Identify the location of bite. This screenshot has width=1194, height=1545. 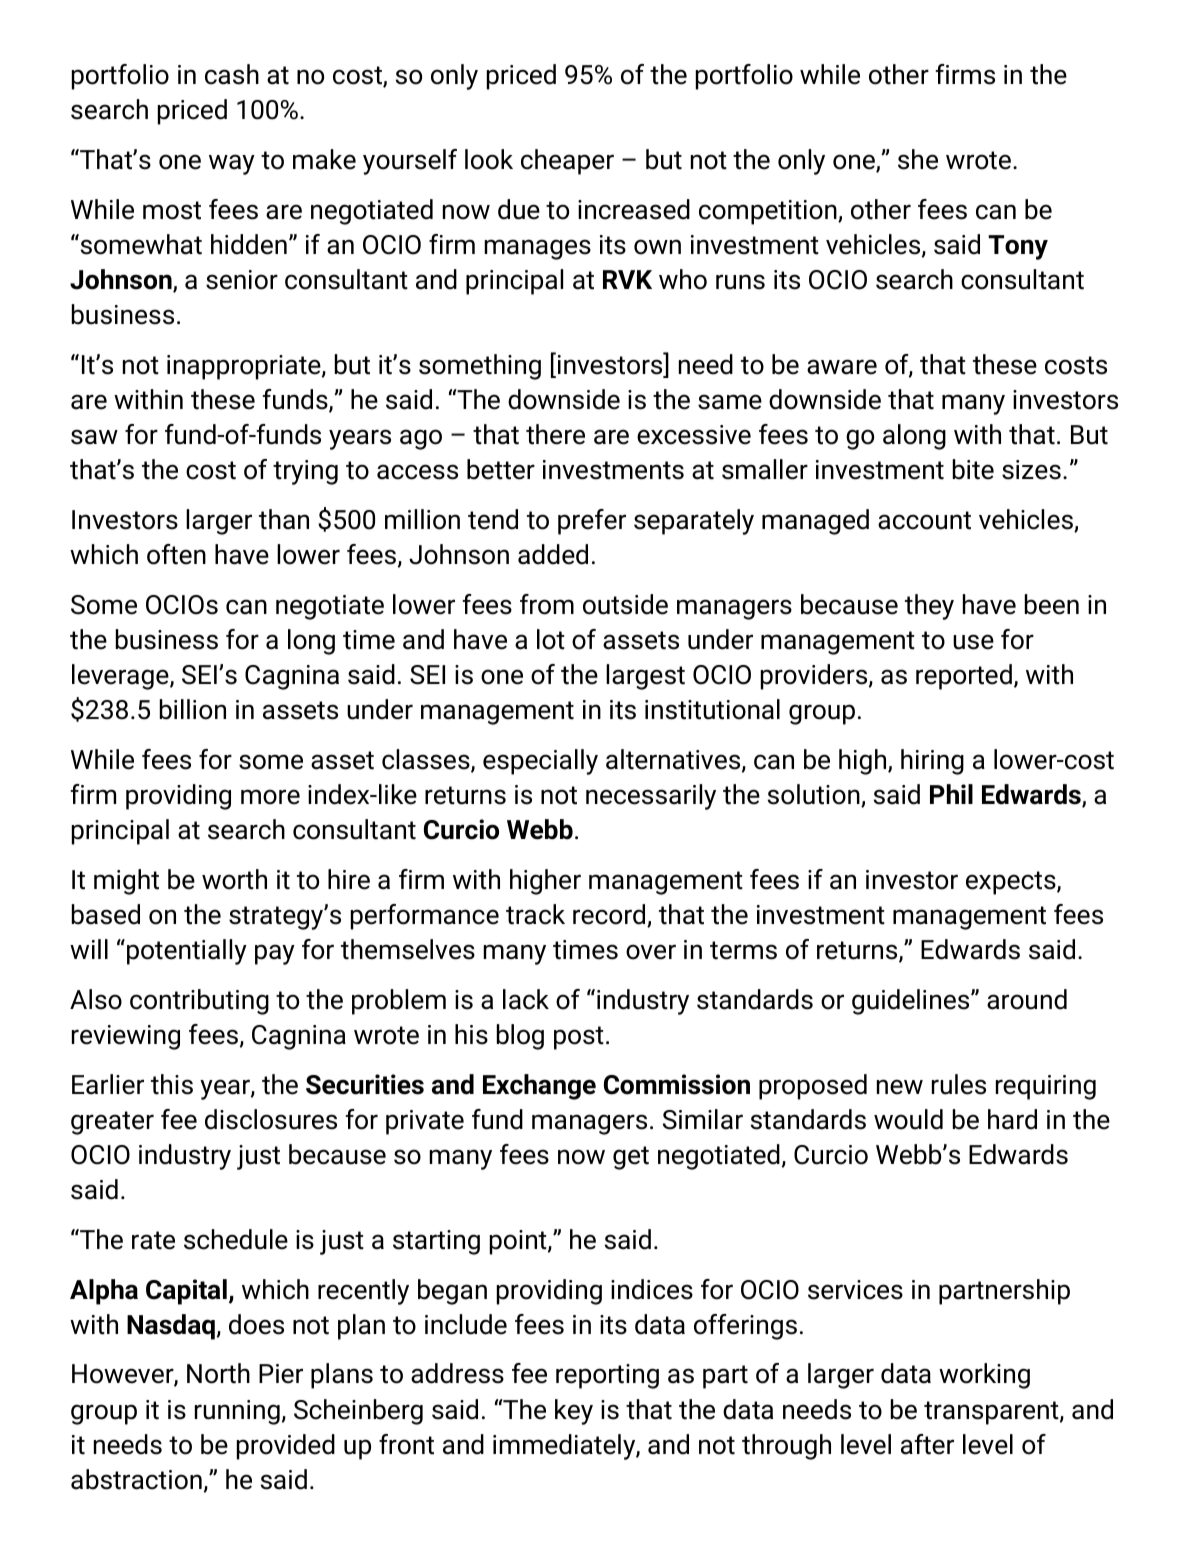
(973, 469).
